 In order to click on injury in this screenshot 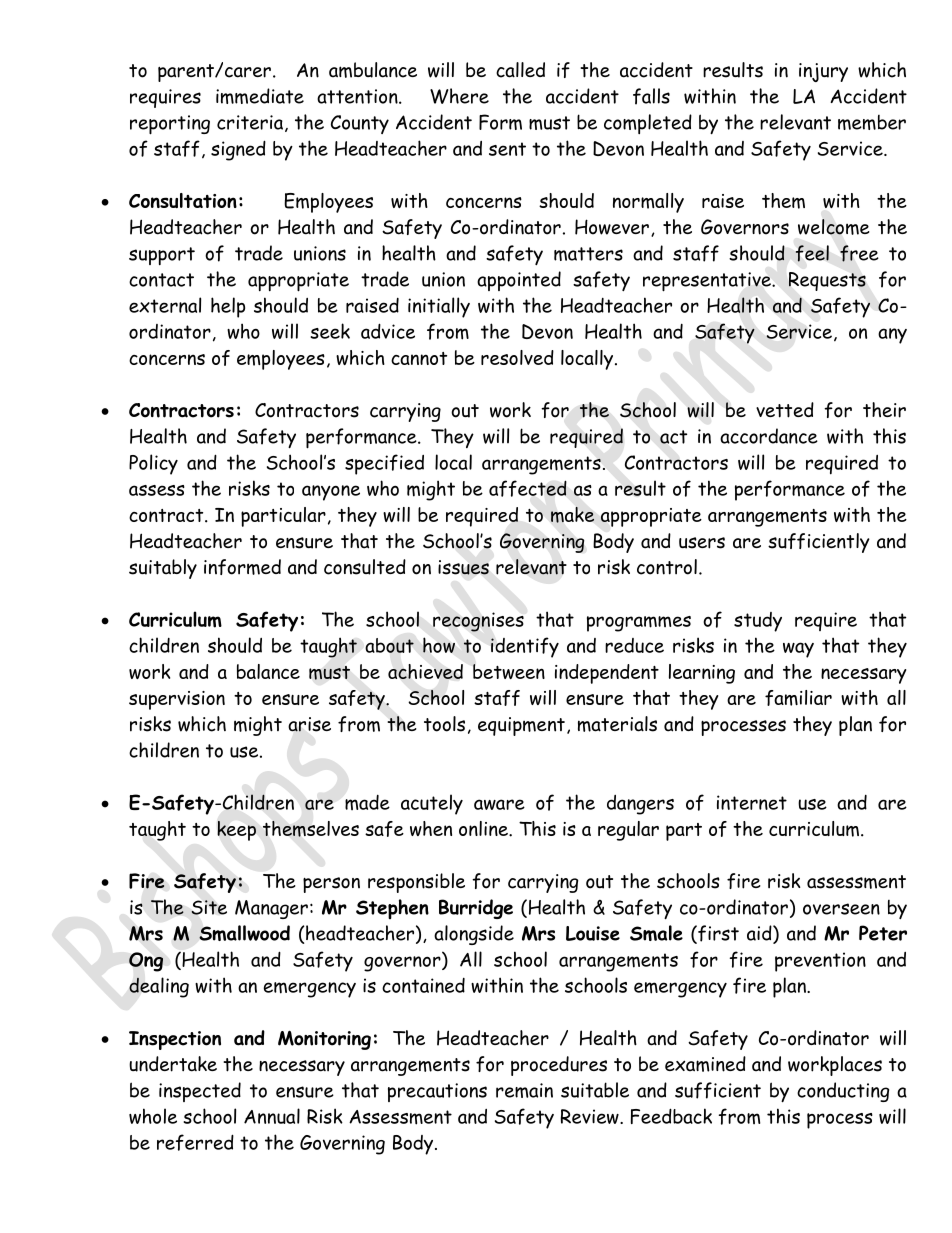, I will do `click(823, 72)`.
